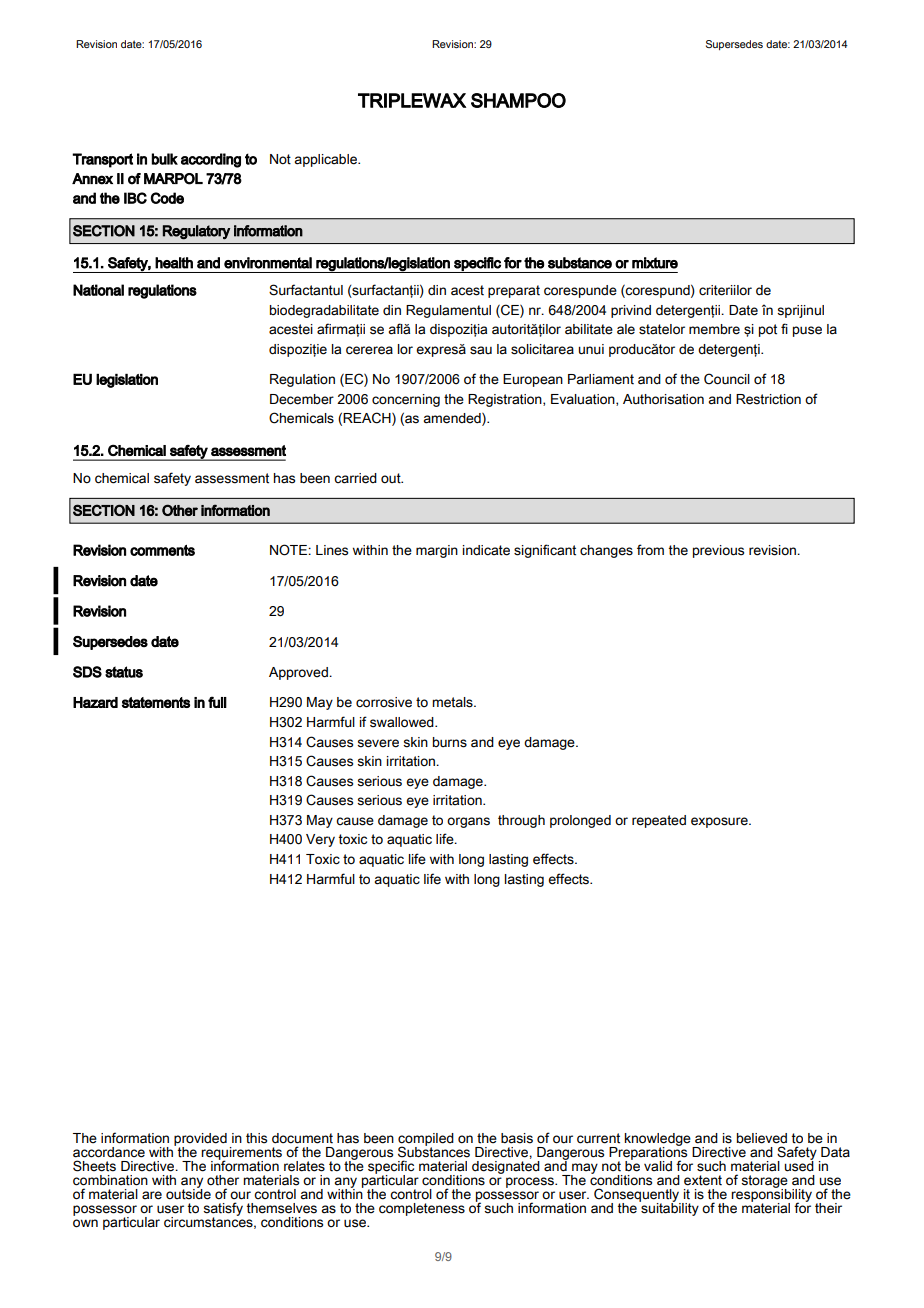 This screenshot has width=924, height=1308. Describe the element at coordinates (518, 100) in the screenshot. I see `SHAMPOO` at that location.
